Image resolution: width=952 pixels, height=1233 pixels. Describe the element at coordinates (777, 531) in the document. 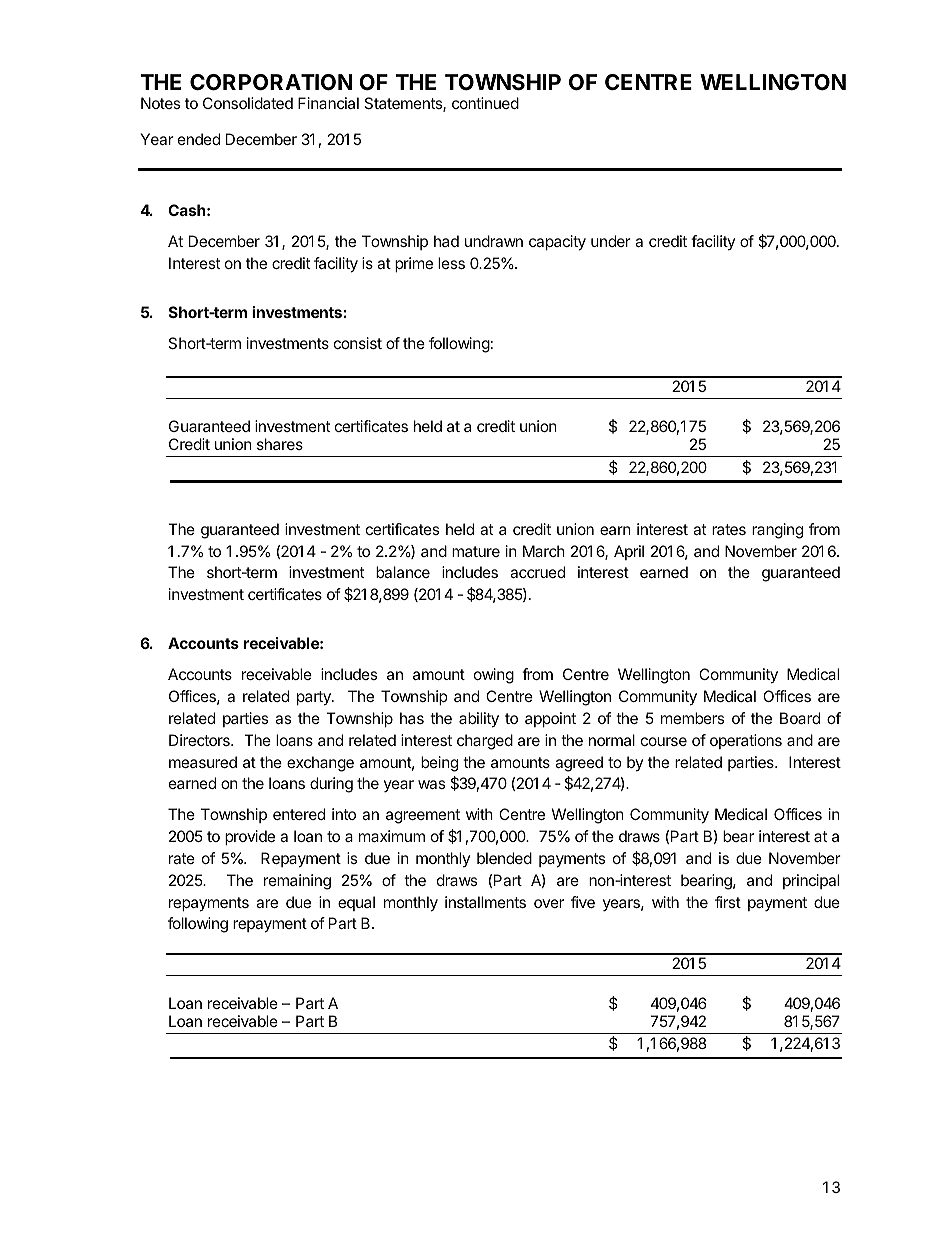

I see `ranging` at that location.
